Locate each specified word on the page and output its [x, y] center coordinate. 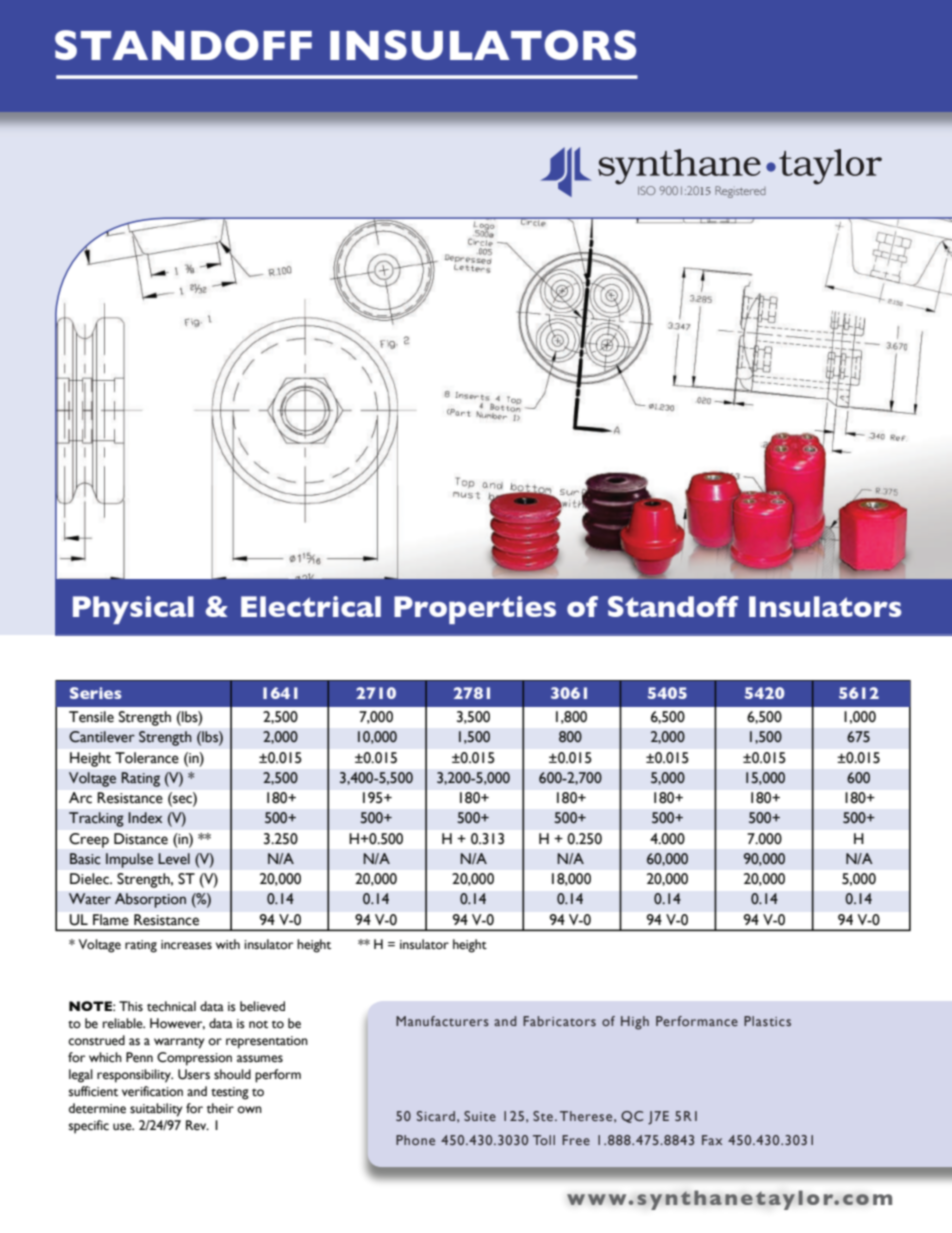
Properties [475, 610]
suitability [156, 1110]
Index [145, 818]
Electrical [311, 606]
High [635, 1023]
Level [174, 859]
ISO [647, 190]
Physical [133, 610]
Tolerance [147, 758]
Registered [740, 192]
